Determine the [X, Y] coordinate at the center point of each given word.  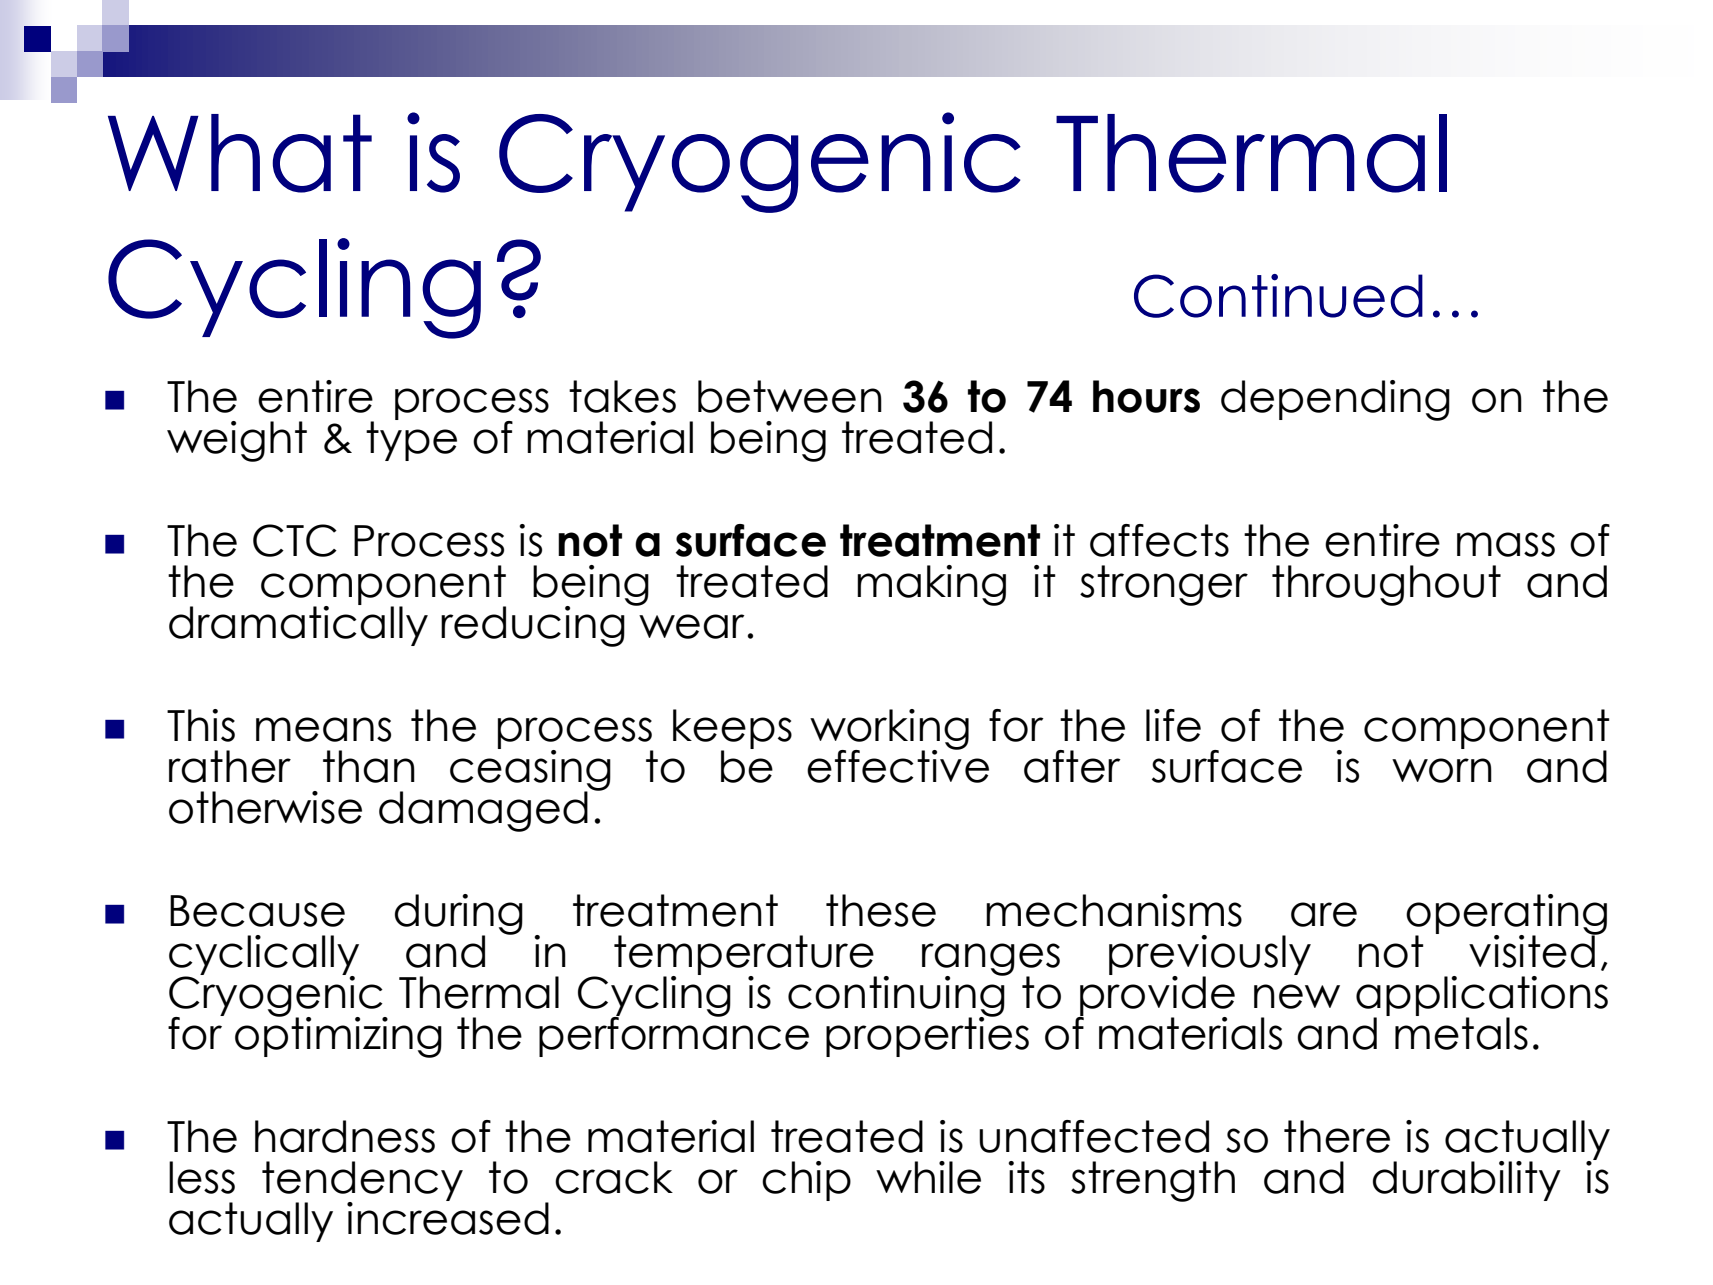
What [240, 153]
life [1173, 725]
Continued [1278, 296]
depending [1335, 400]
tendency [362, 1182]
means [323, 729]
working [889, 730]
